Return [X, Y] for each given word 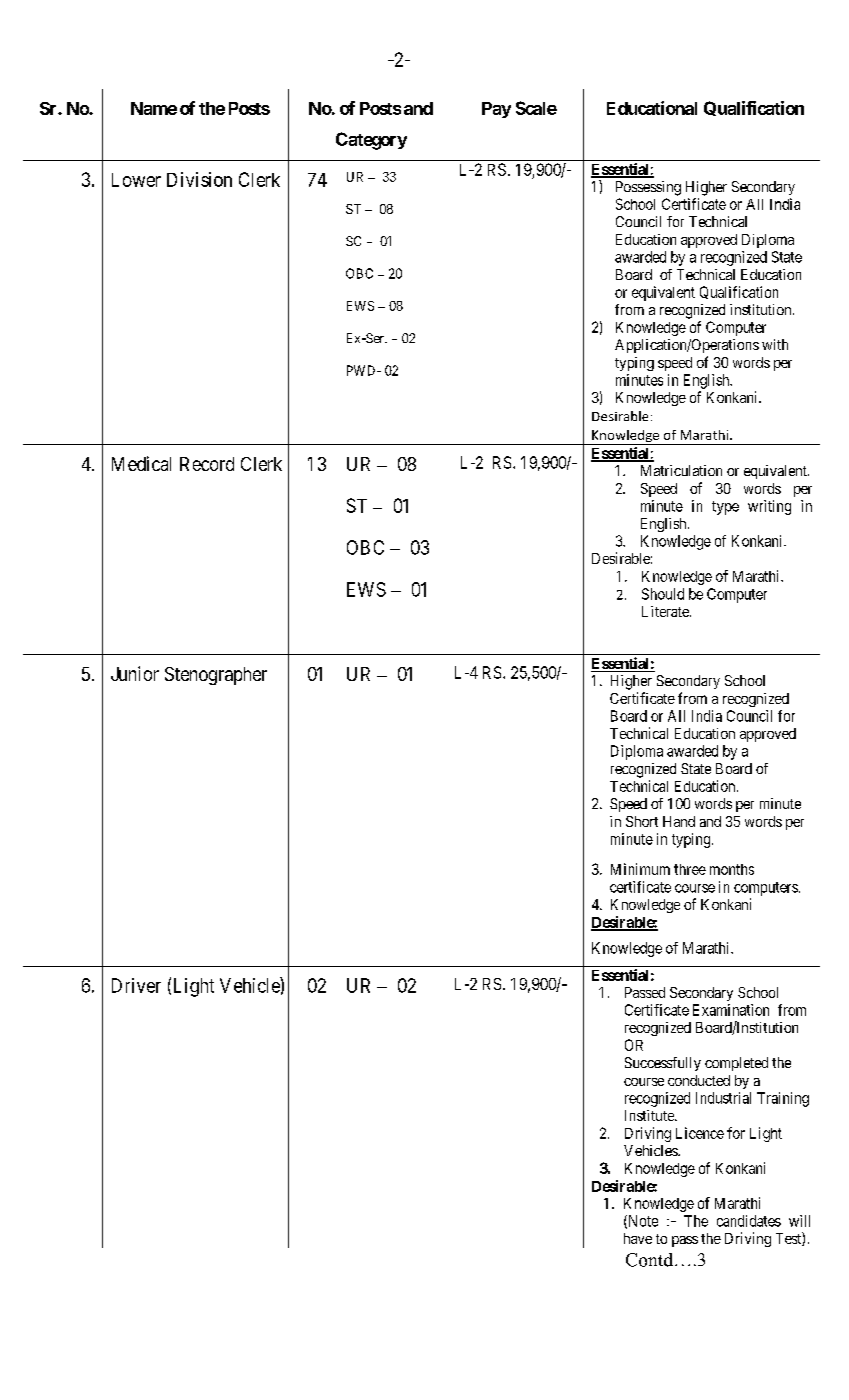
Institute [650, 1115]
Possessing [648, 188]
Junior [135, 673]
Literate [666, 611]
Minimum [640, 869]
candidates [749, 1221]
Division [199, 179]
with [775, 344]
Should [663, 594]
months [732, 869]
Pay [496, 110]
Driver [136, 985]
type [725, 508]
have [638, 1238]
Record [207, 464]
